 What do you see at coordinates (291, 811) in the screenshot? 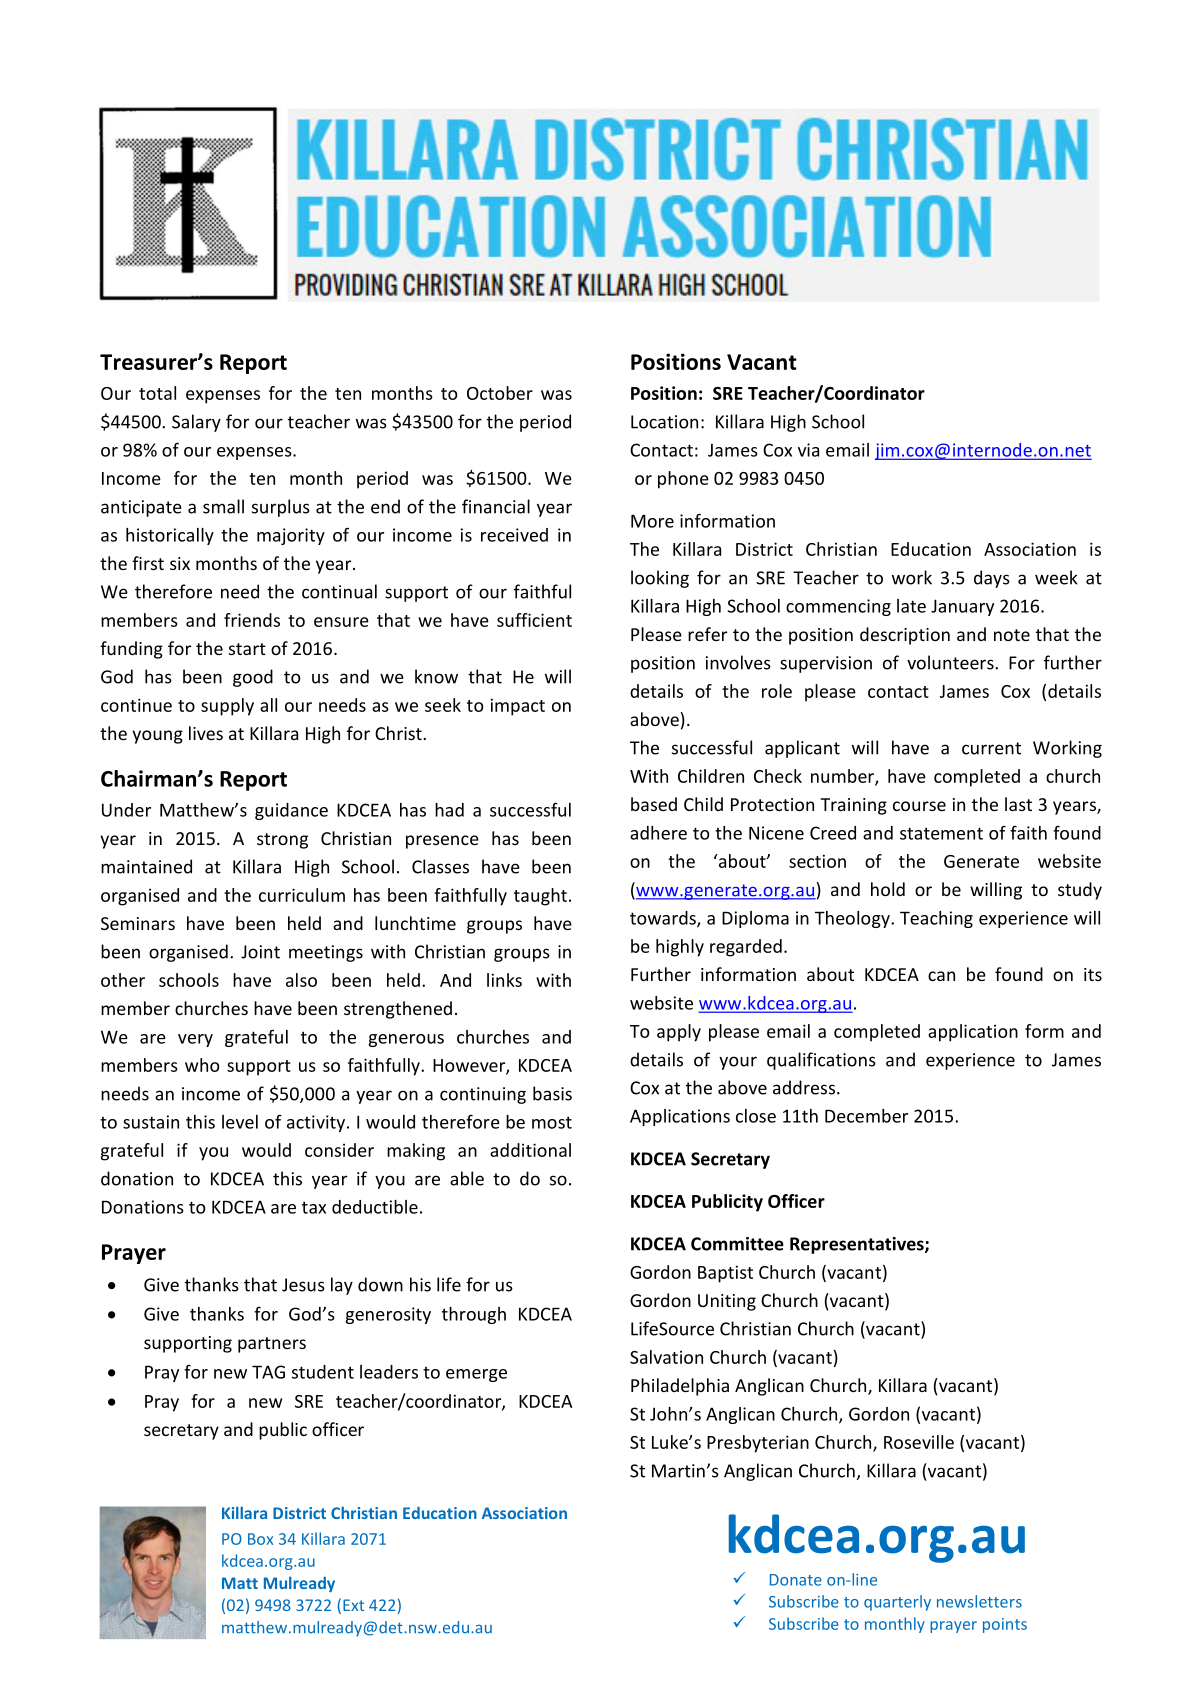
I see `guidance` at bounding box center [291, 811].
